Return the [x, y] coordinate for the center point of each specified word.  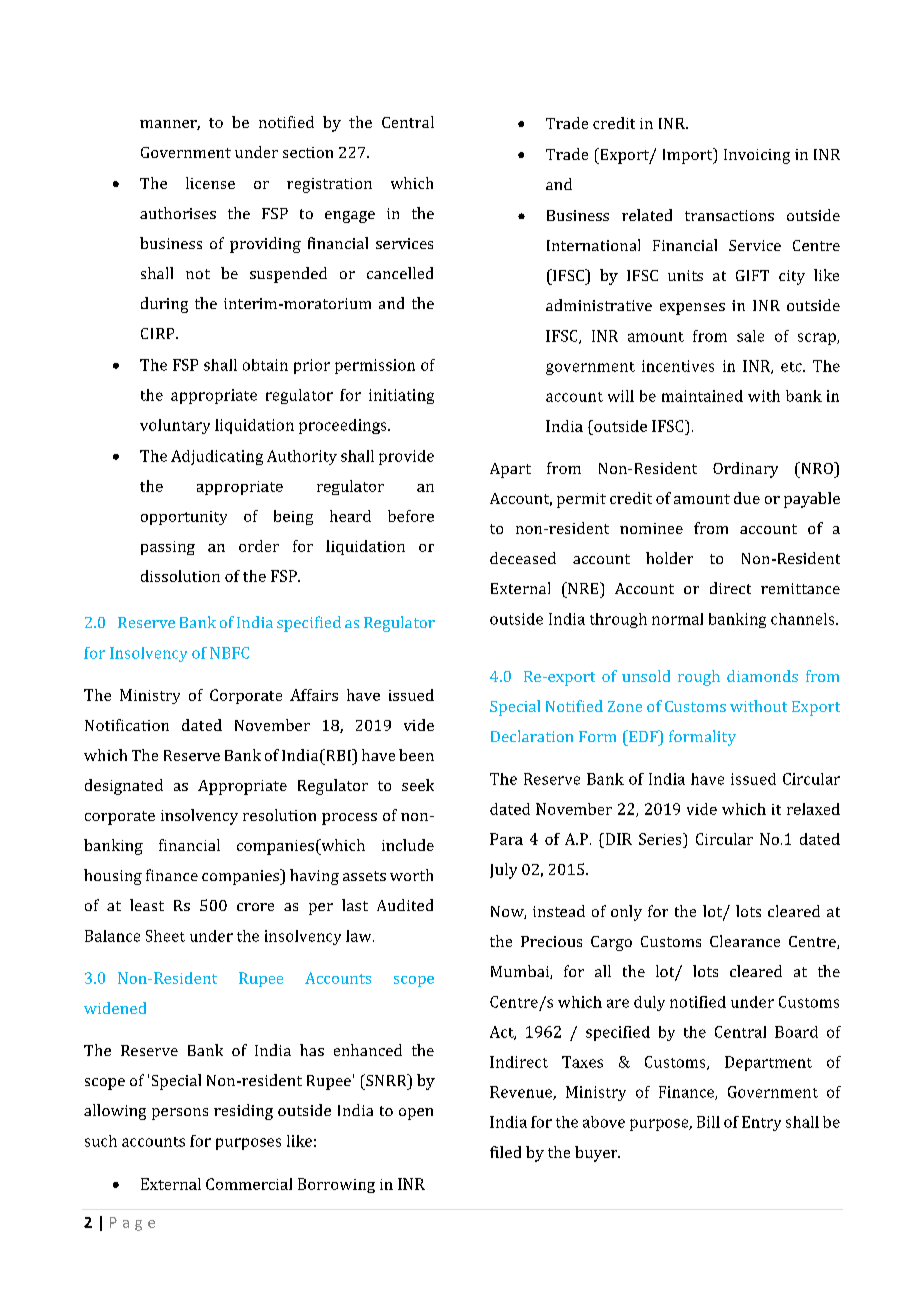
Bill [708, 1122]
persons [180, 1114]
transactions [729, 215]
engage [350, 217]
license [210, 183]
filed [505, 1152]
